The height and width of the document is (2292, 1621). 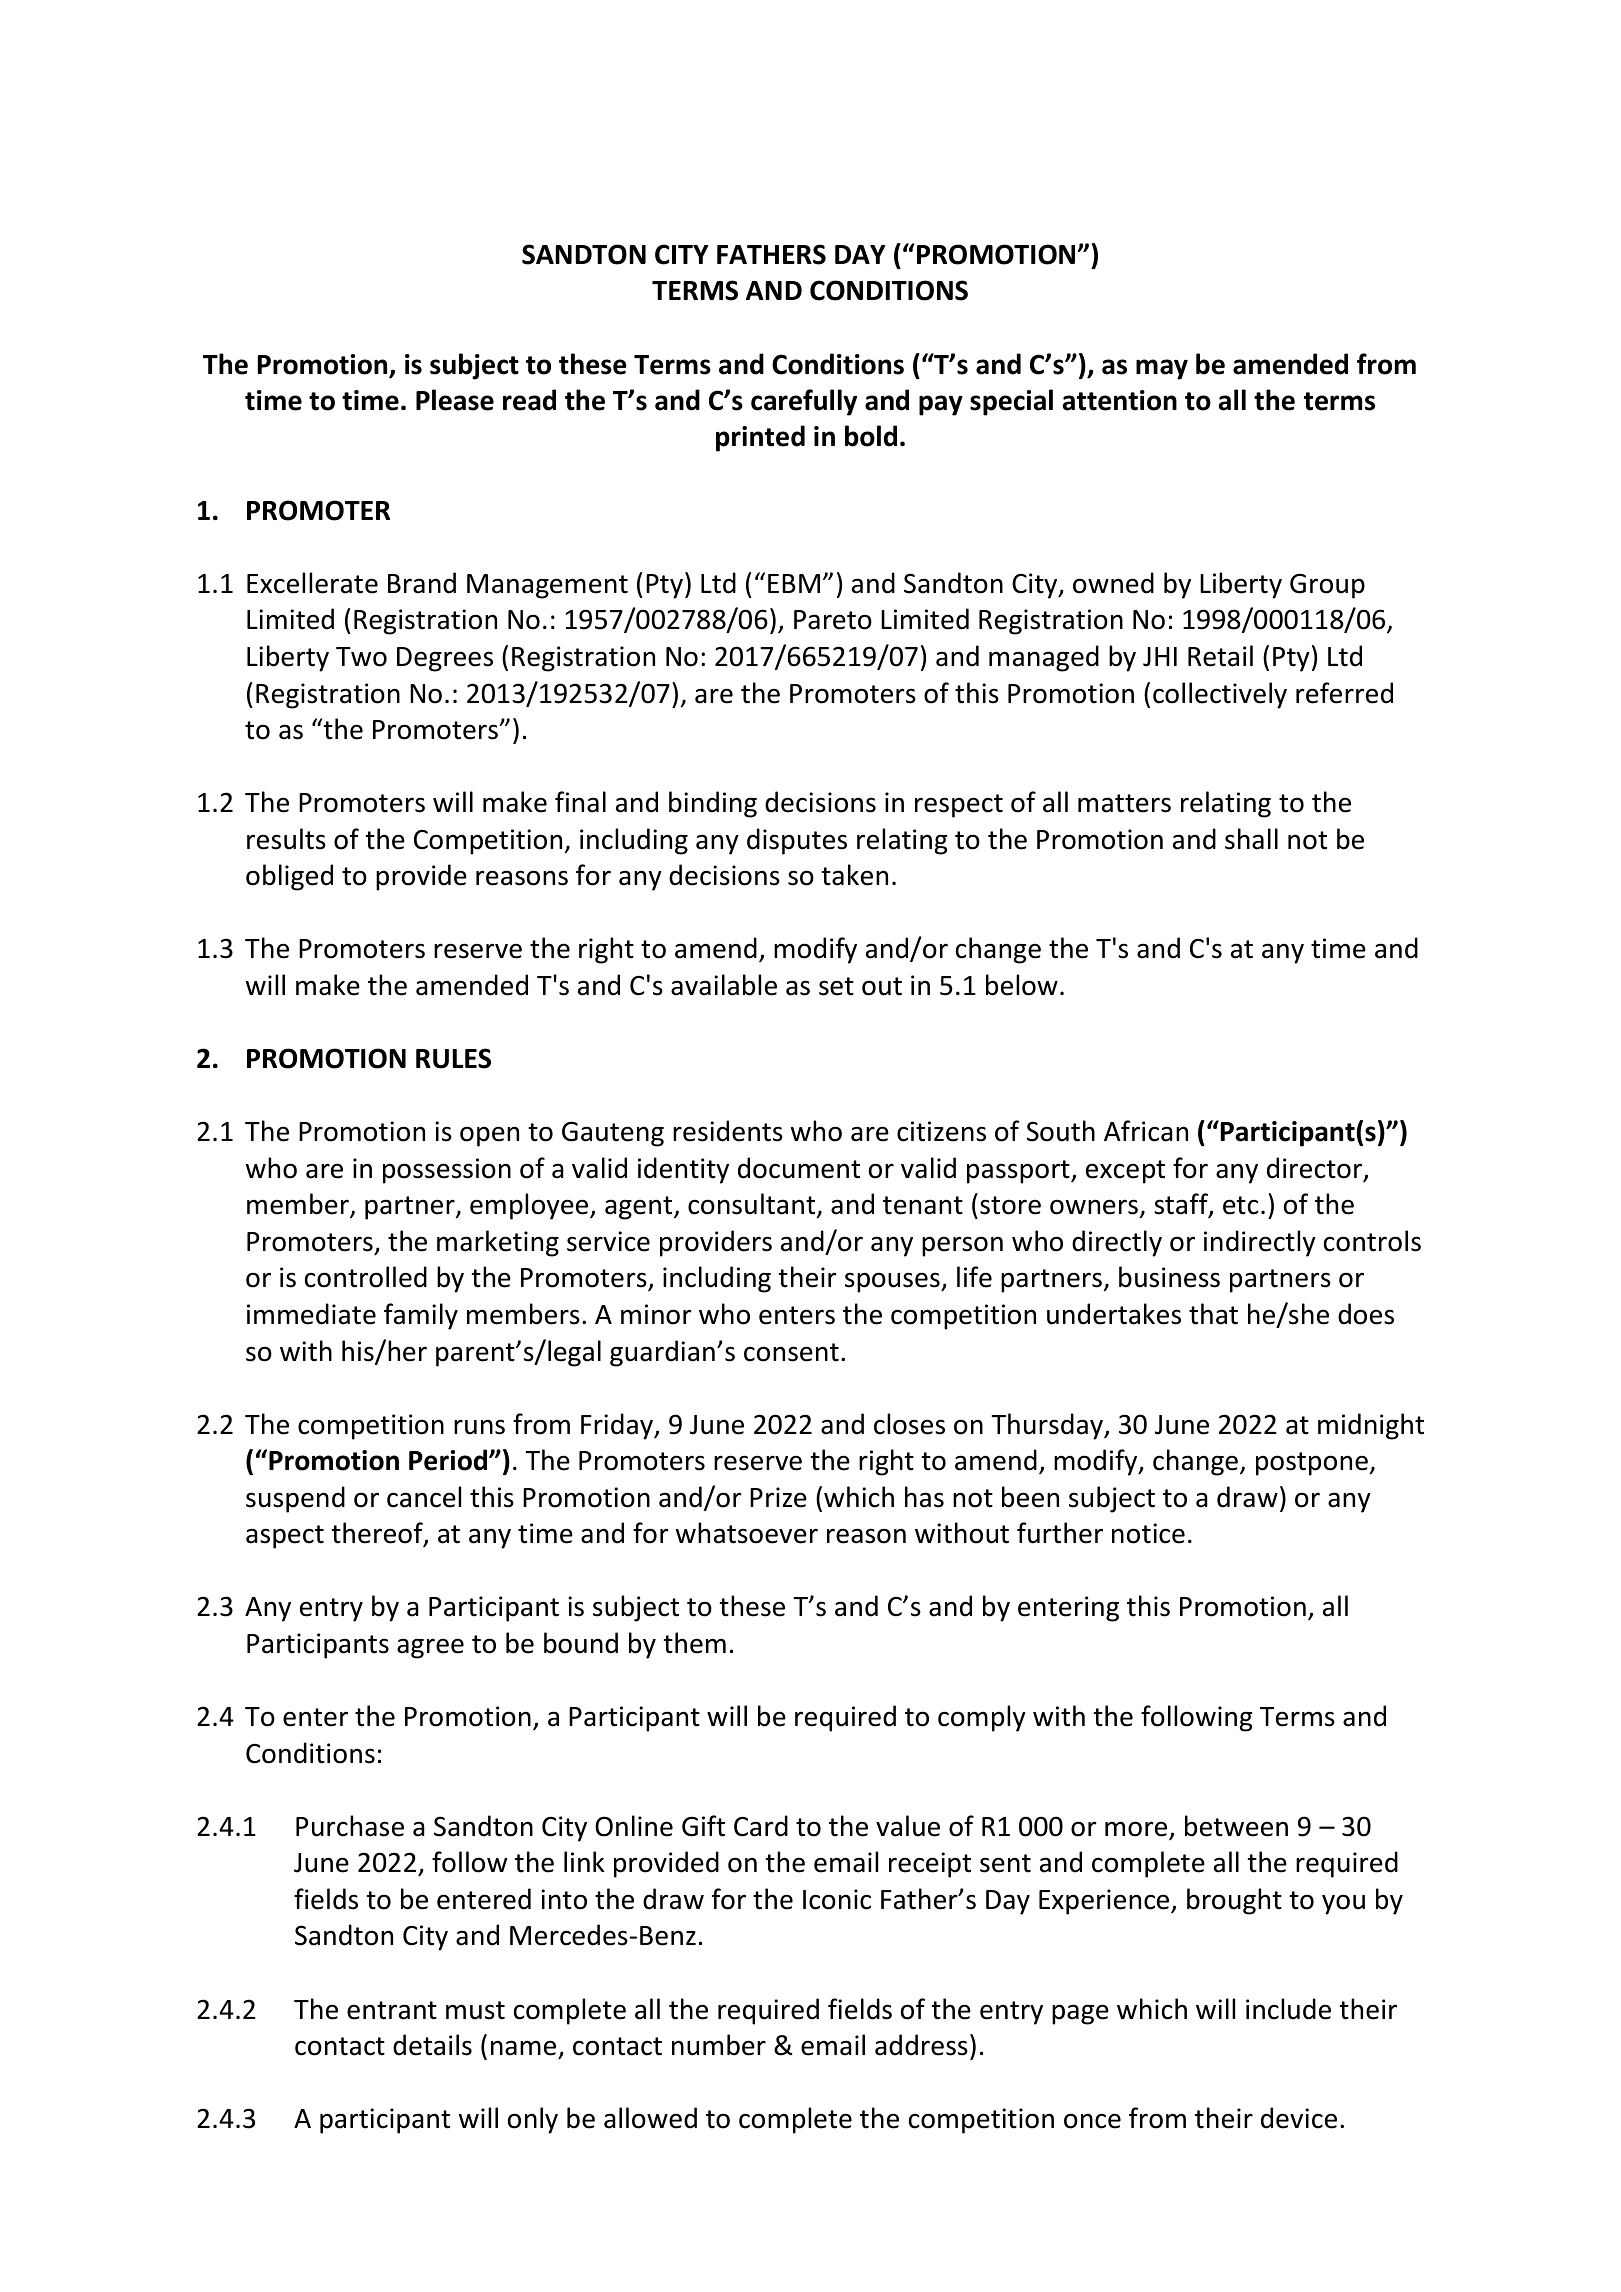 I want to click on RULES, so click(x=453, y=1058).
